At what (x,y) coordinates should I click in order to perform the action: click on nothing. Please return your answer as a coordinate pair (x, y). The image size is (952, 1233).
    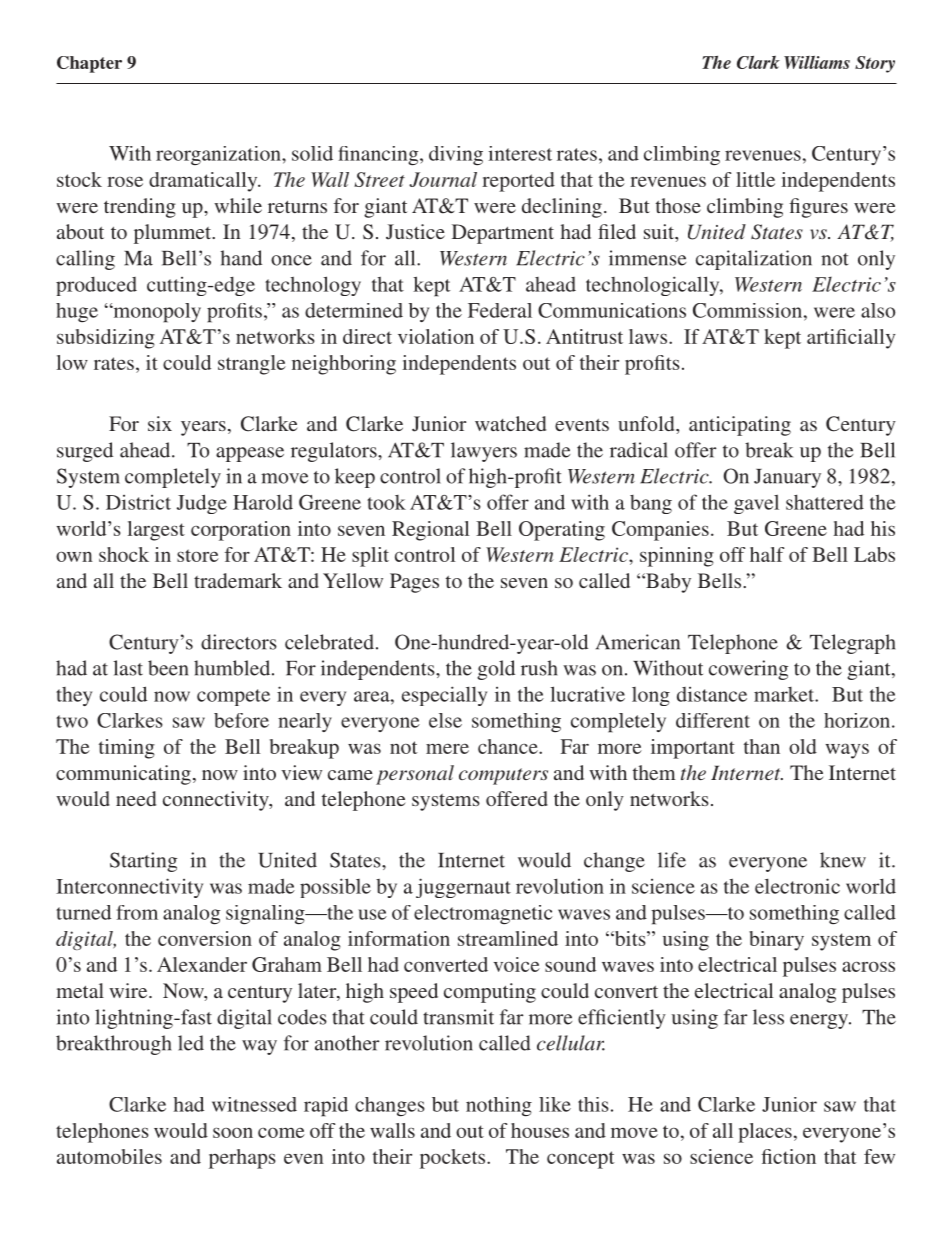
    Looking at the image, I should click on (499, 1106).
